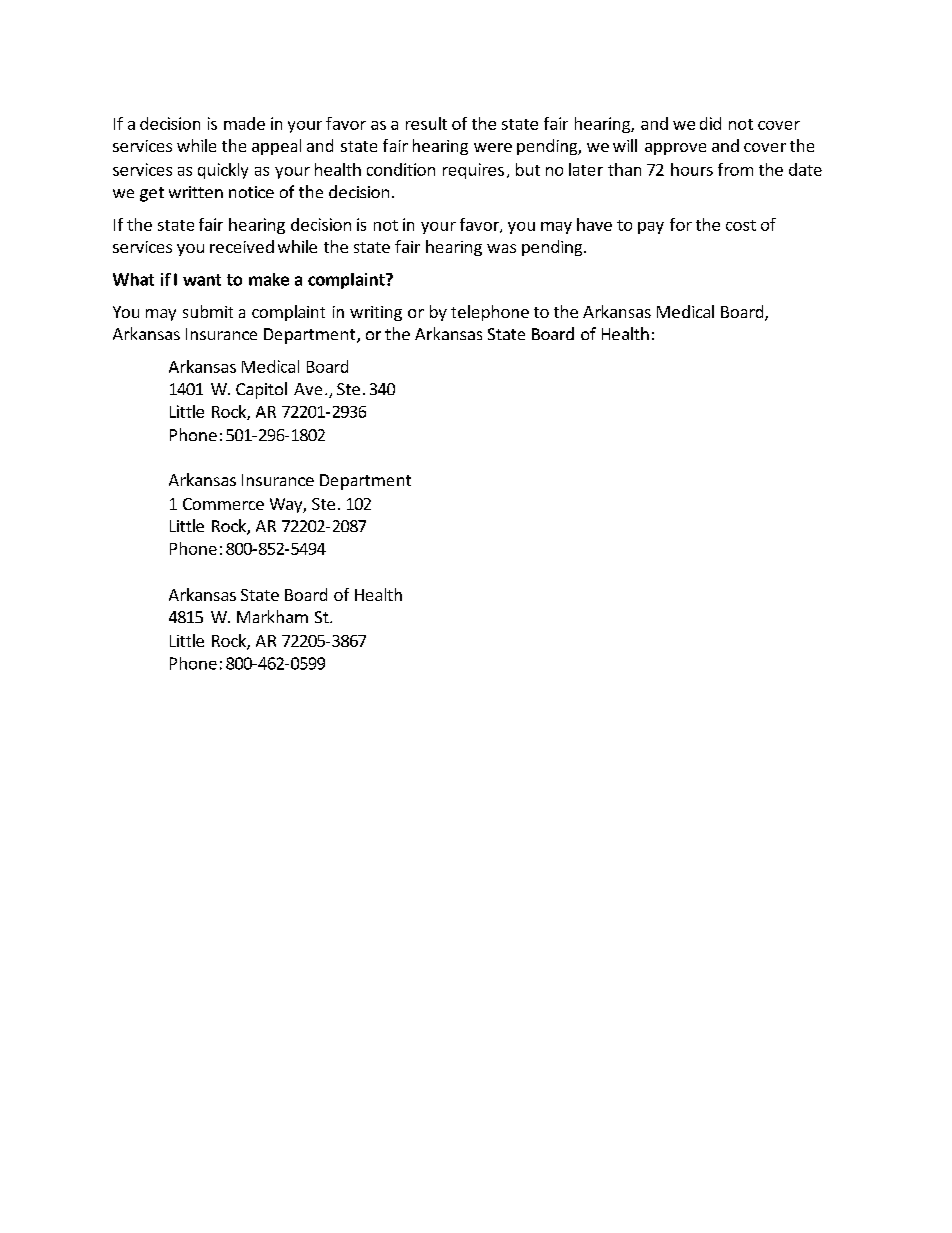 The width and height of the image is (952, 1233). What do you see at coordinates (272, 616) in the image?
I see `Markham` at bounding box center [272, 616].
